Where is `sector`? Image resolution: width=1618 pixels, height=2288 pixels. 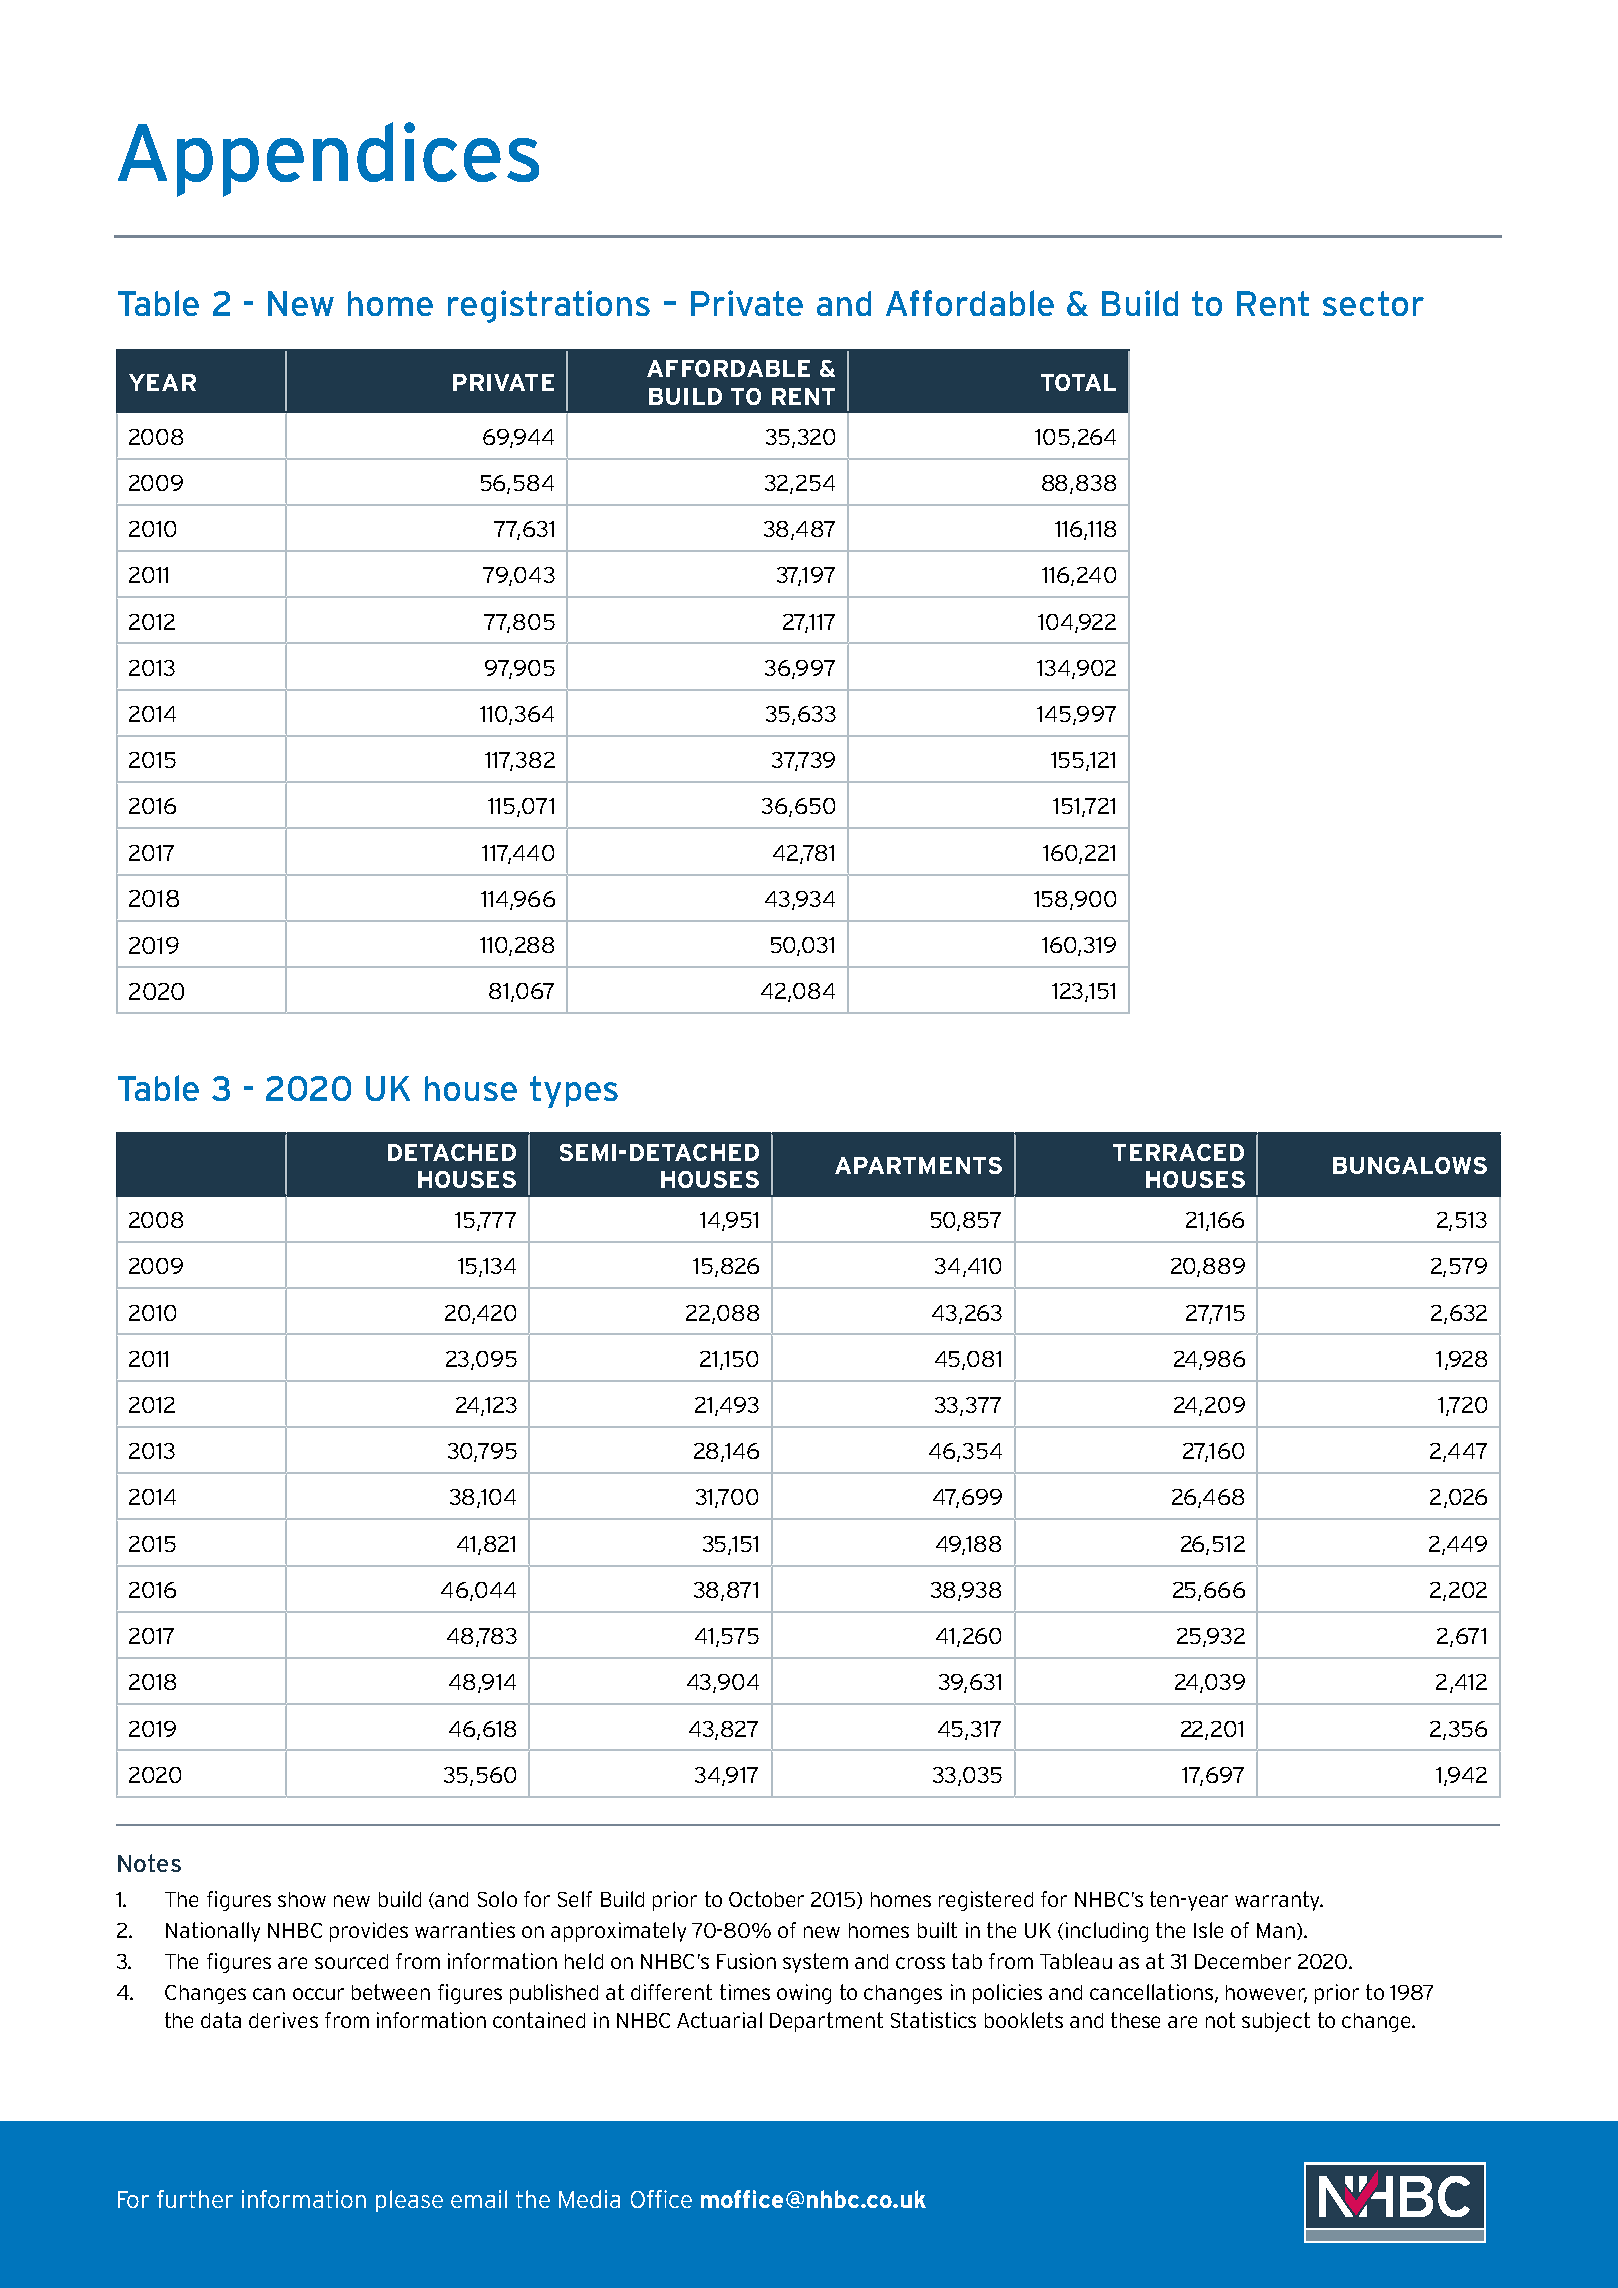
sector is located at coordinates (1373, 303).
